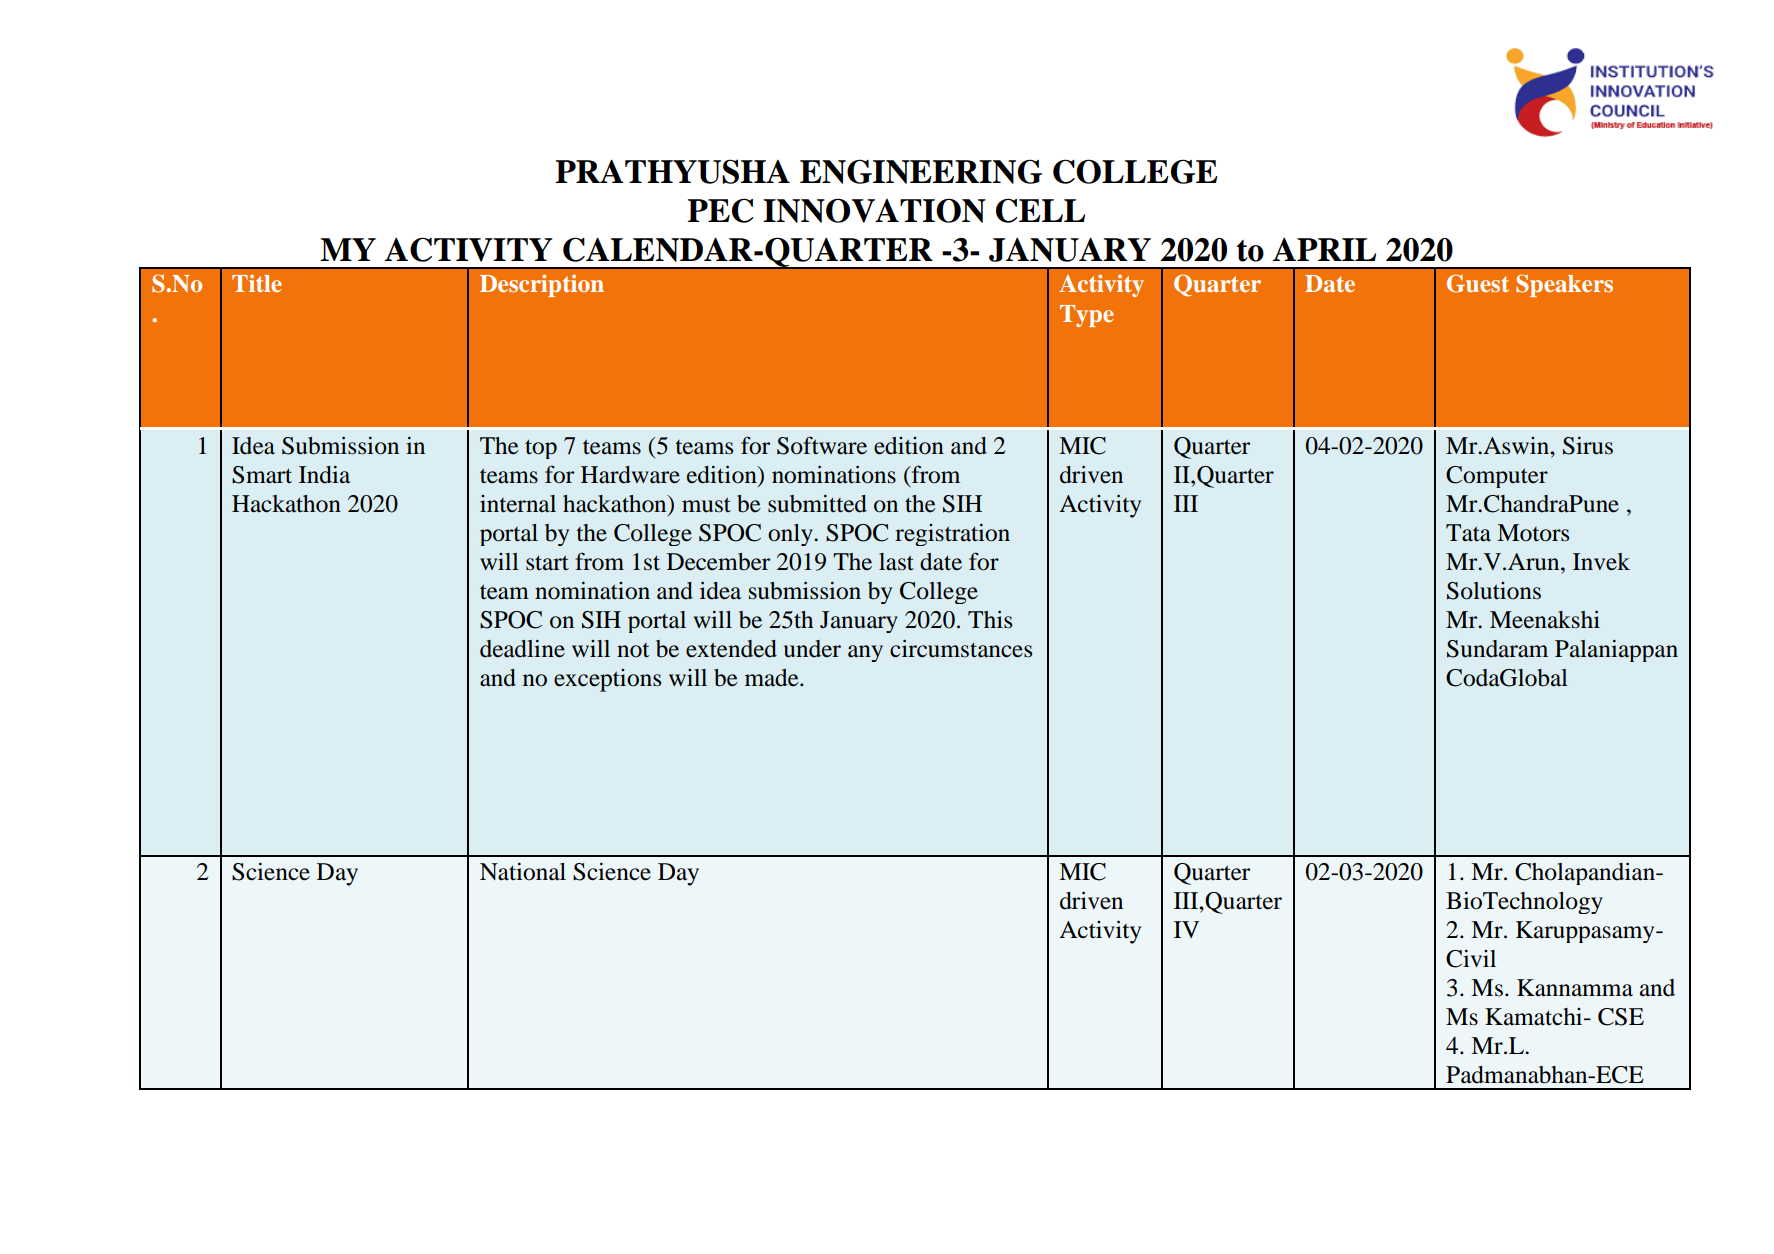 The image size is (1774, 1254). I want to click on Sirus, so click(1588, 446).
